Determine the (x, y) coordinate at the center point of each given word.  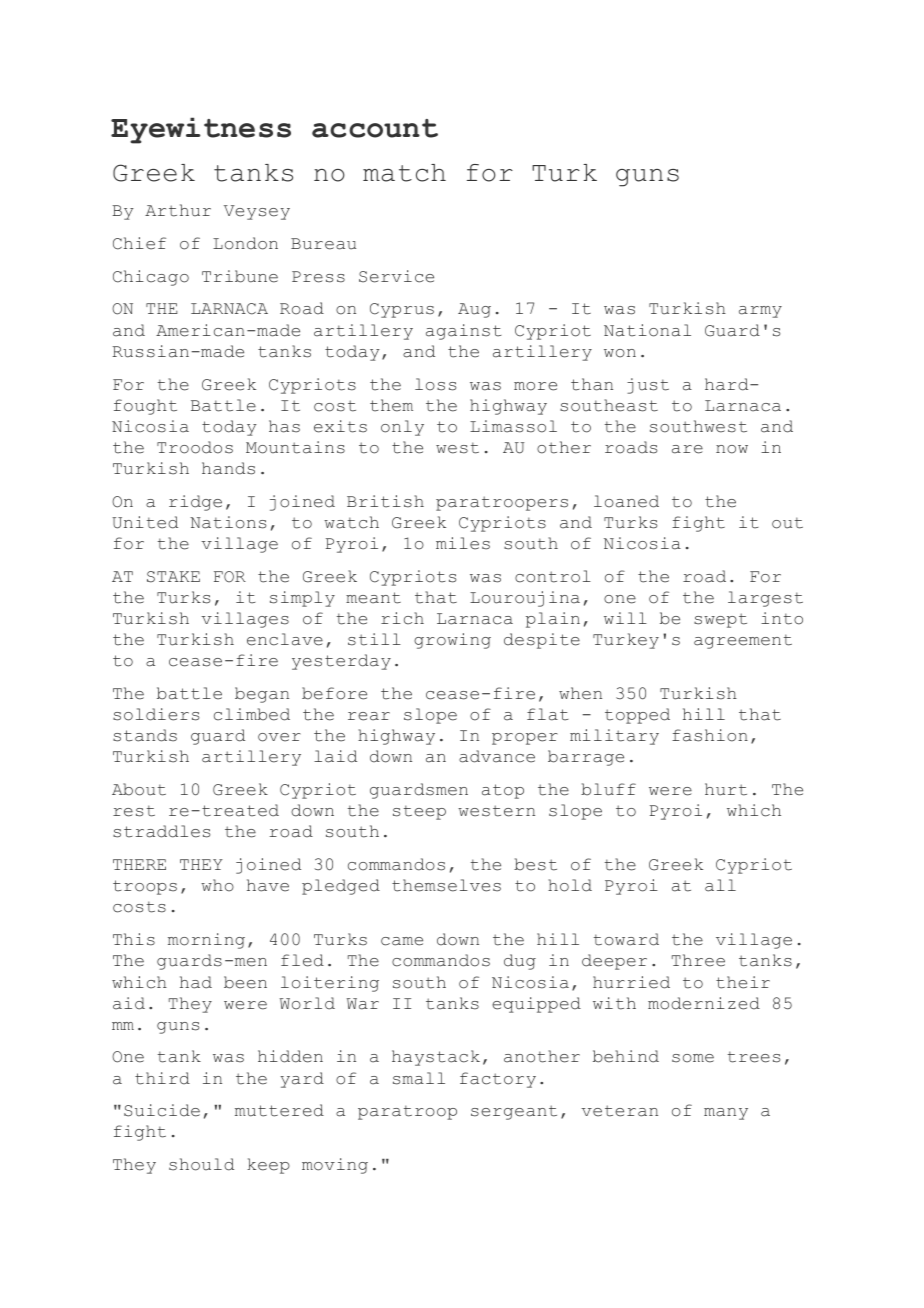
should (201, 1164)
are (687, 449)
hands (228, 468)
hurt (726, 789)
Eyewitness (201, 130)
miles (463, 543)
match (404, 173)
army (760, 312)
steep (419, 812)
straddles (161, 831)
